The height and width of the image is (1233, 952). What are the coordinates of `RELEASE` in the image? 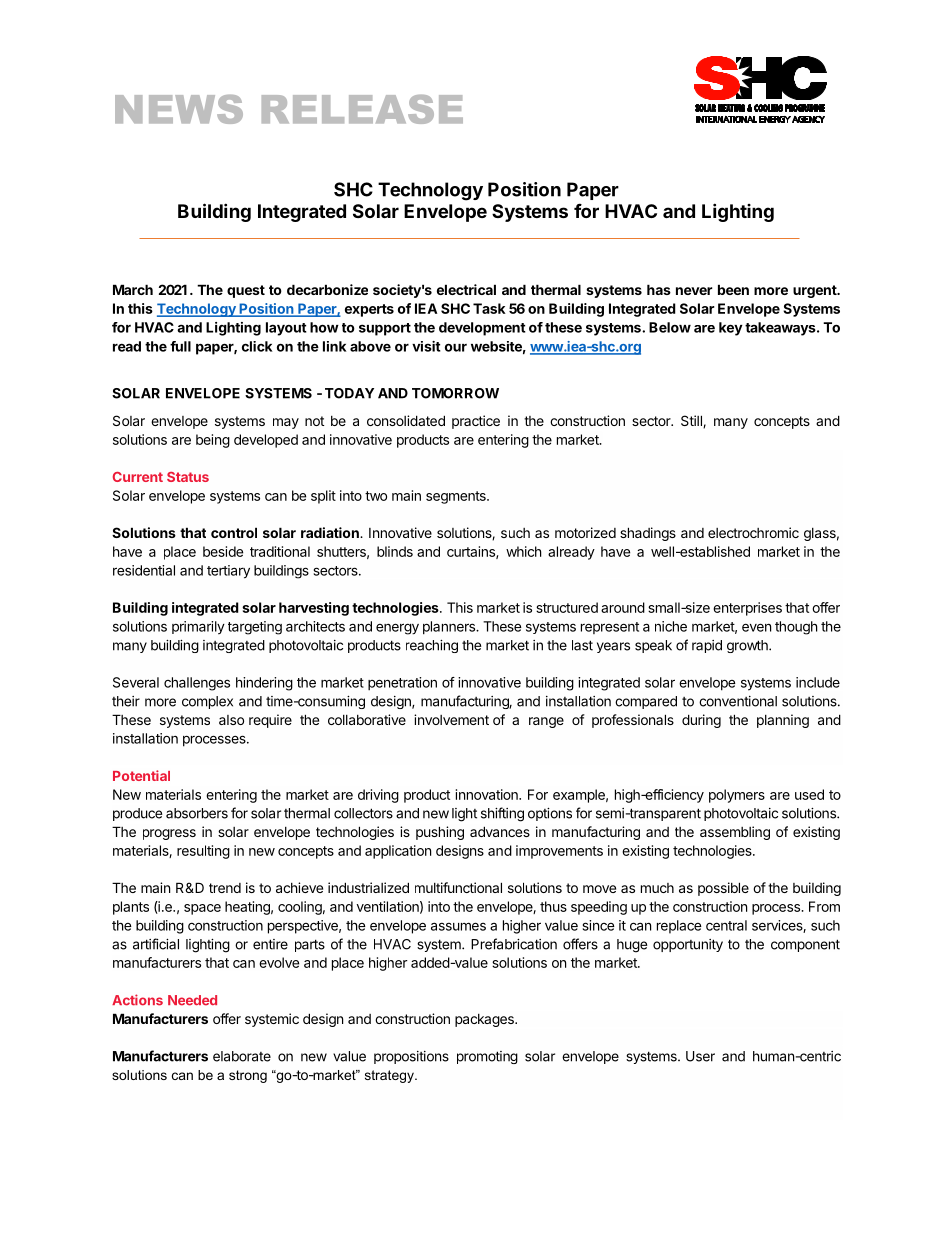 It's located at (362, 109).
